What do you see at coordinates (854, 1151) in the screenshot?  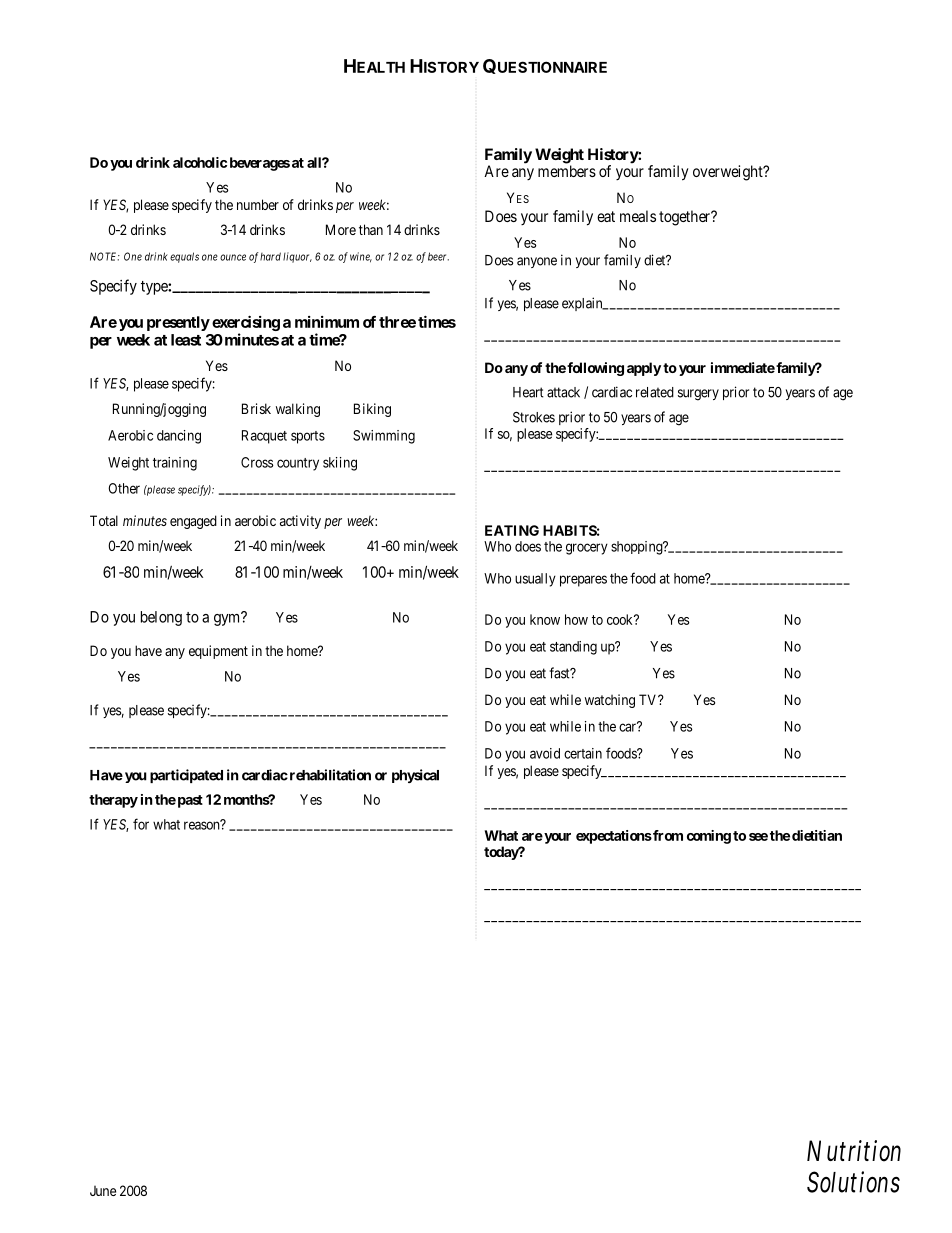 I see `Nutrition` at bounding box center [854, 1151].
